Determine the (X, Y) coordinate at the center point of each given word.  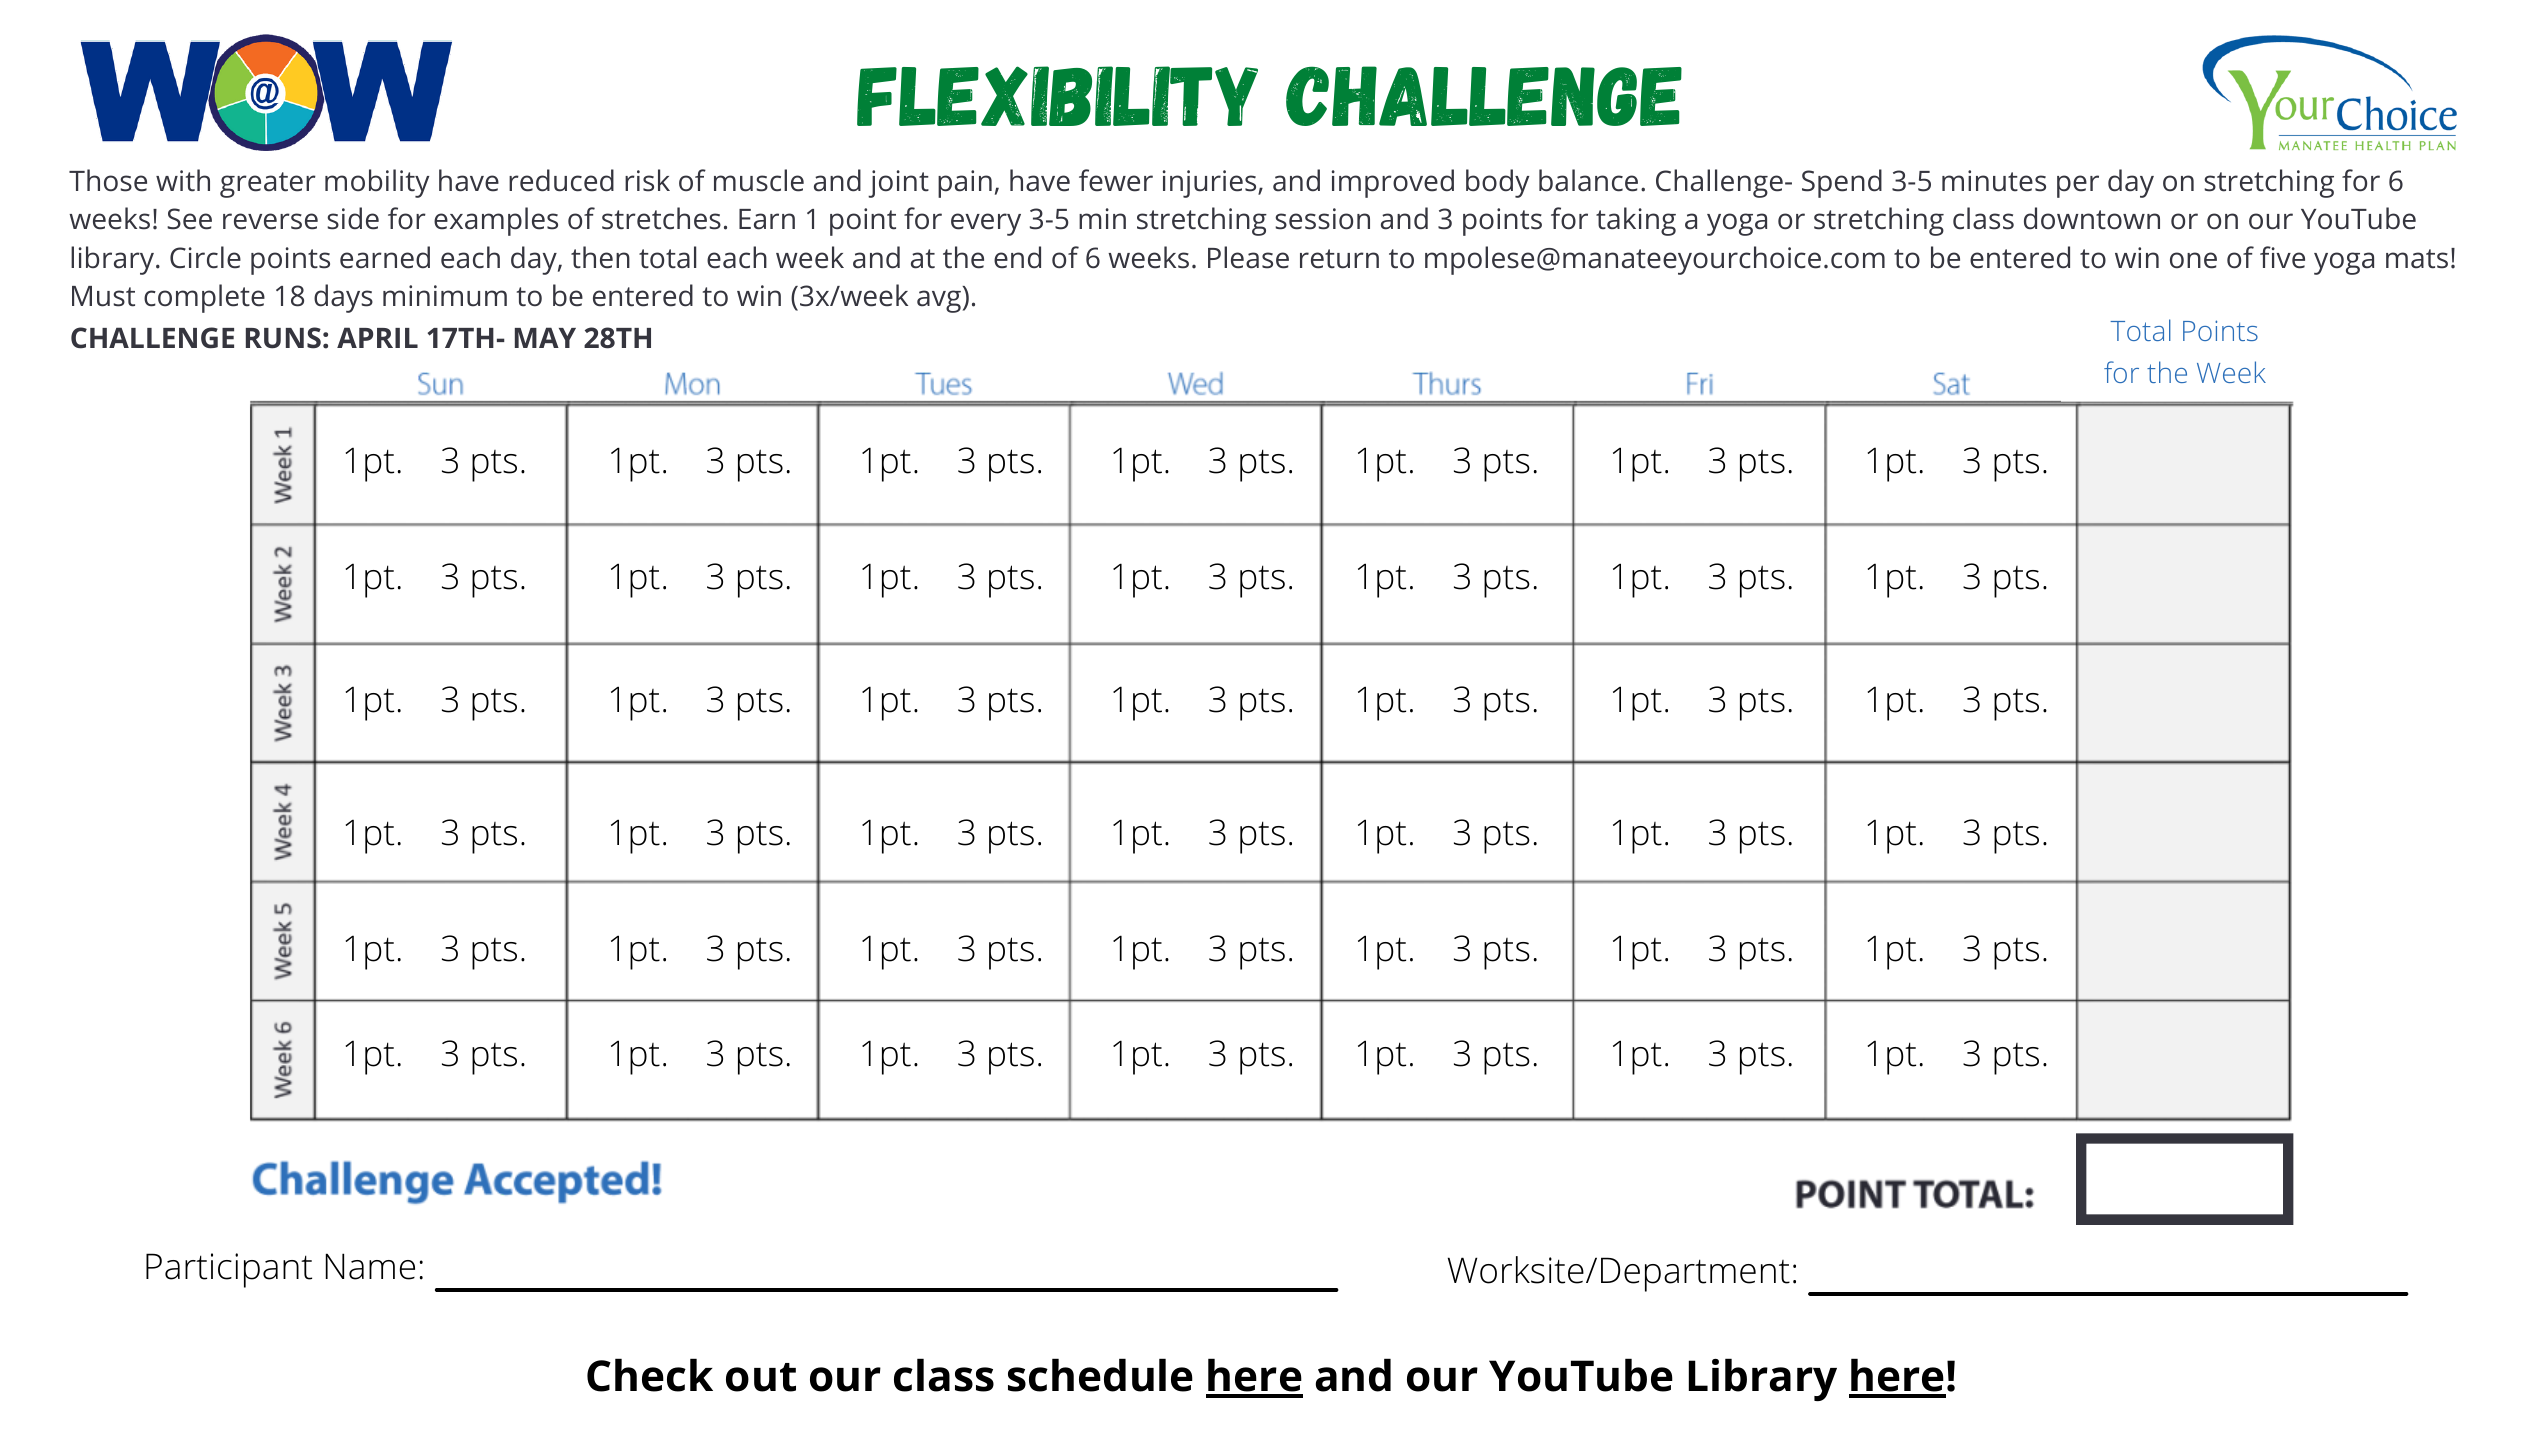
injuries (1209, 184)
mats (2417, 259)
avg (939, 301)
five (2282, 257)
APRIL (377, 337)
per (2078, 186)
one (2193, 260)
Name (370, 1266)
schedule (1100, 1375)
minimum (445, 296)
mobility (377, 183)
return (1339, 259)
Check (650, 1375)
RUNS (283, 338)
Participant (229, 1270)
